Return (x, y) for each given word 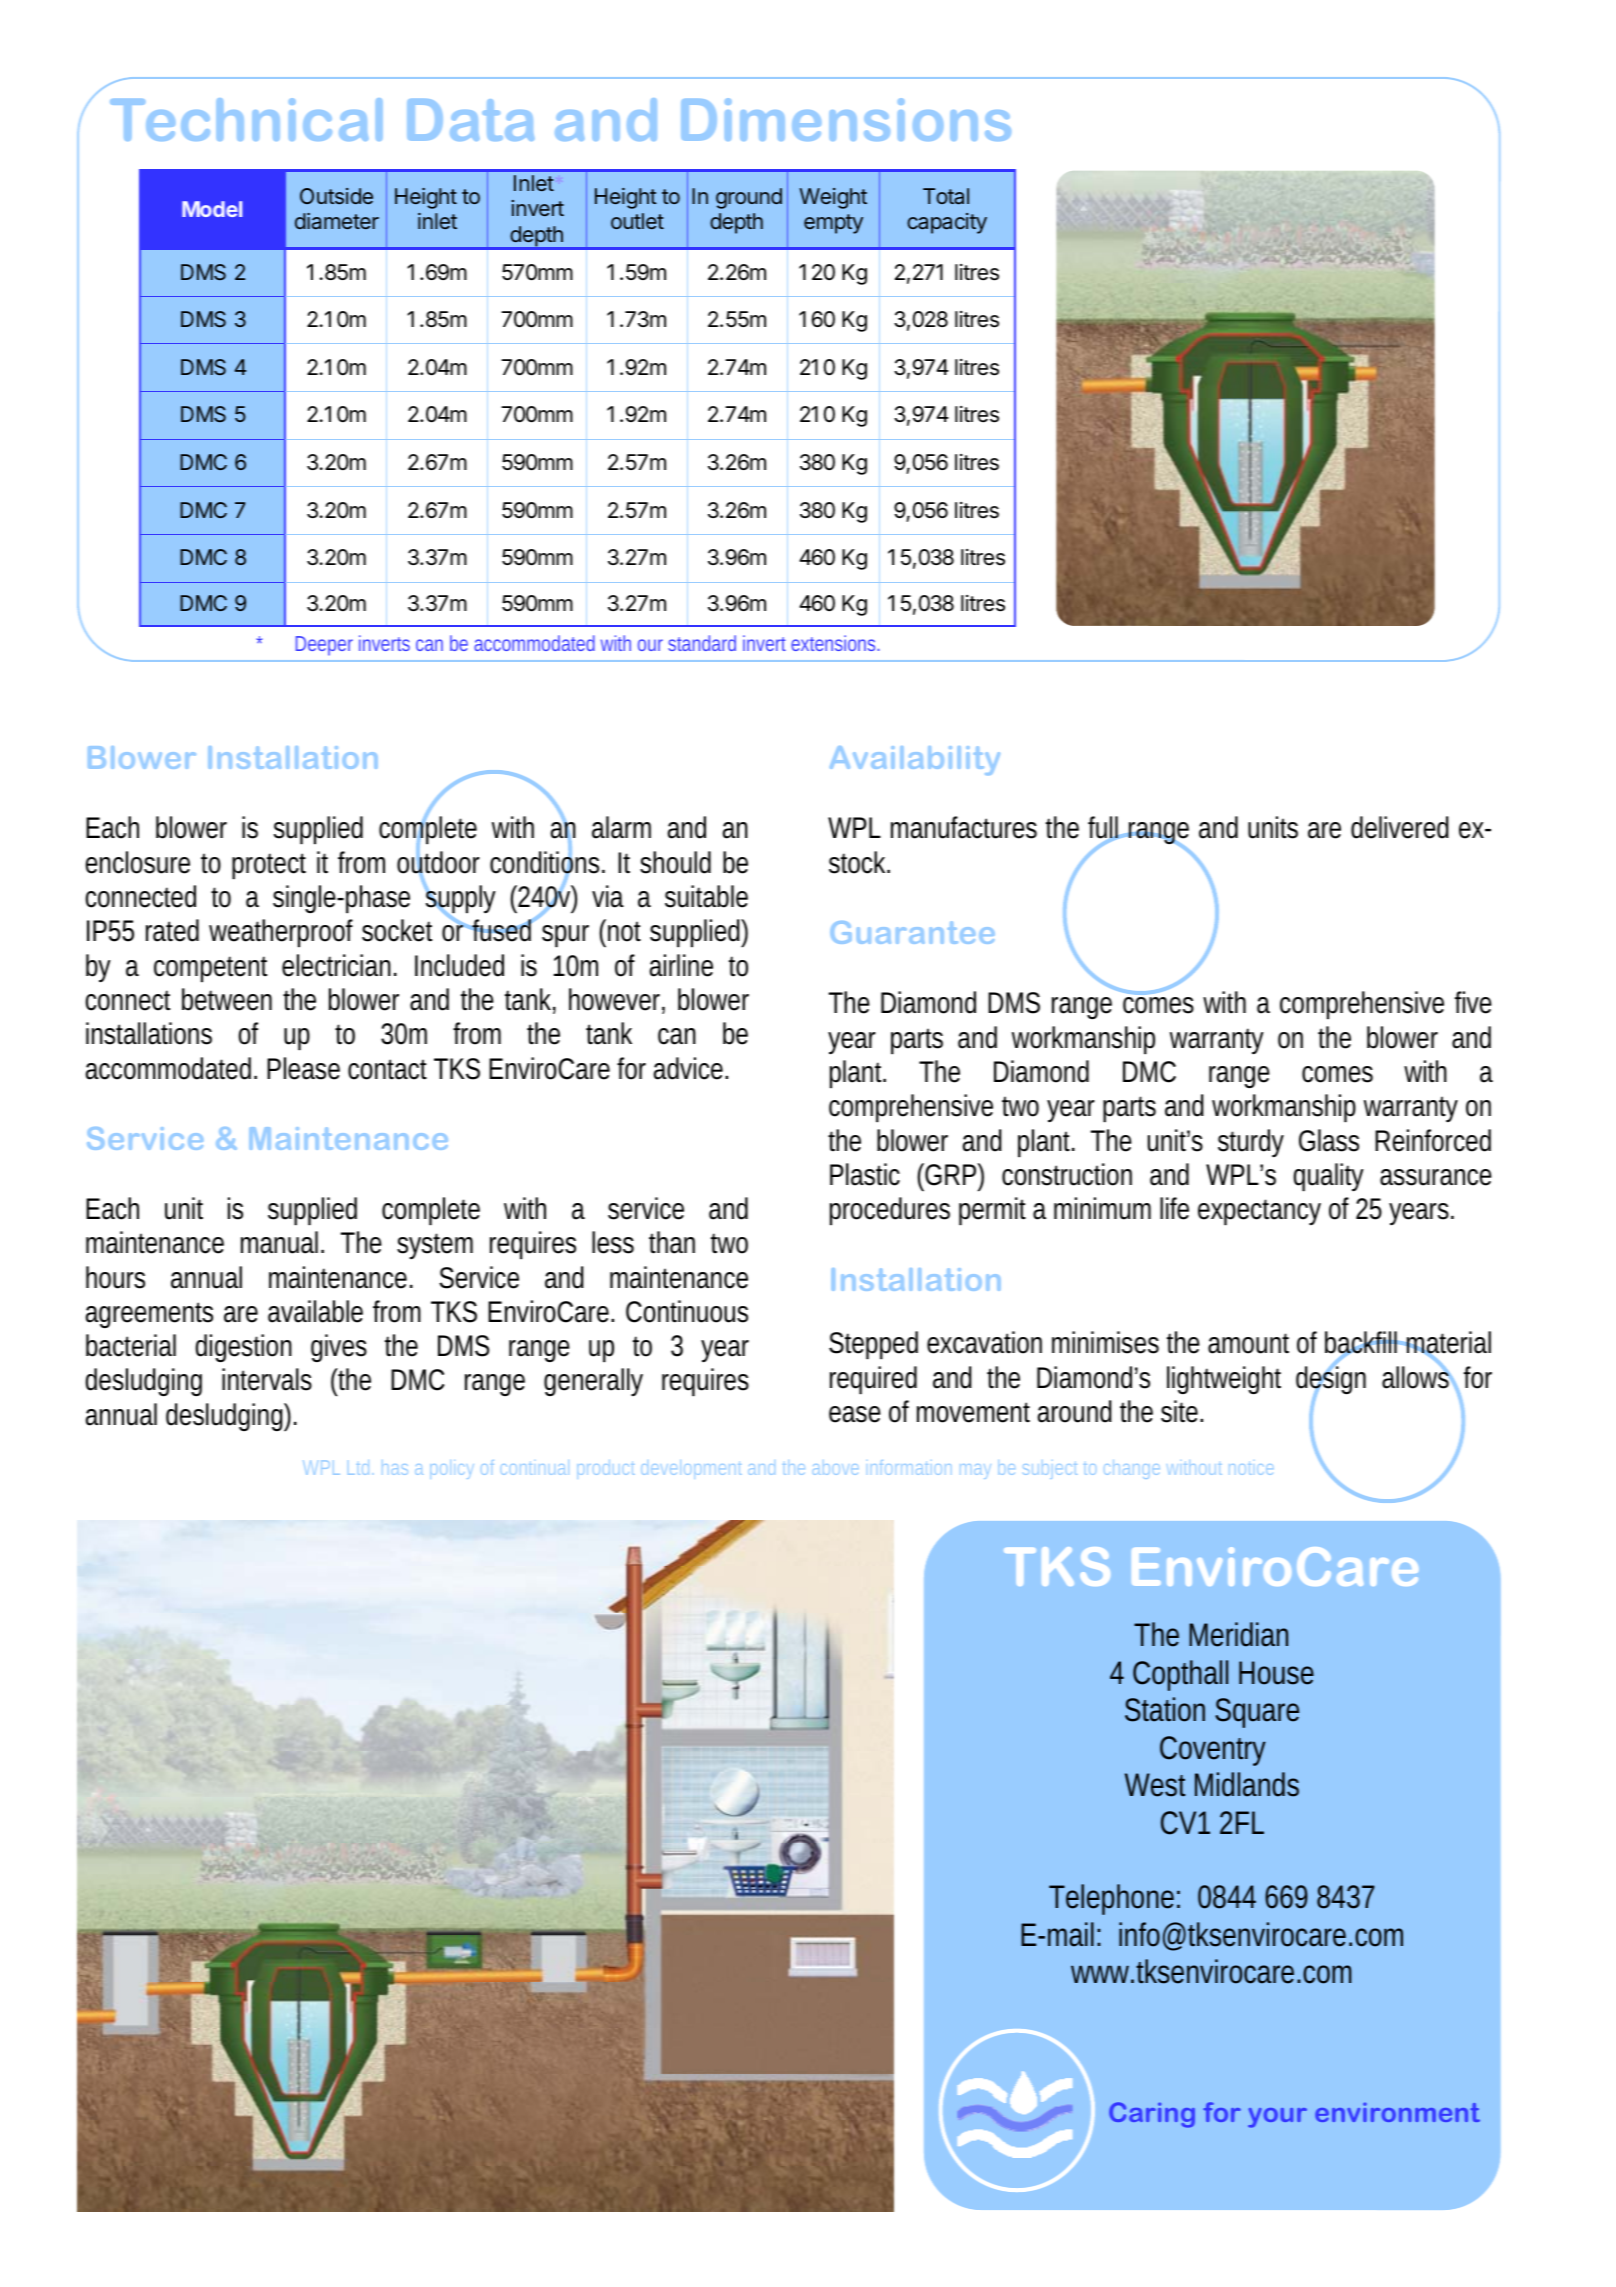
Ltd (358, 1467)
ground (749, 198)
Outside (336, 196)
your (1277, 2118)
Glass (1329, 1140)
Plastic (865, 1174)
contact (387, 1069)
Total (946, 196)
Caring (1152, 2115)
